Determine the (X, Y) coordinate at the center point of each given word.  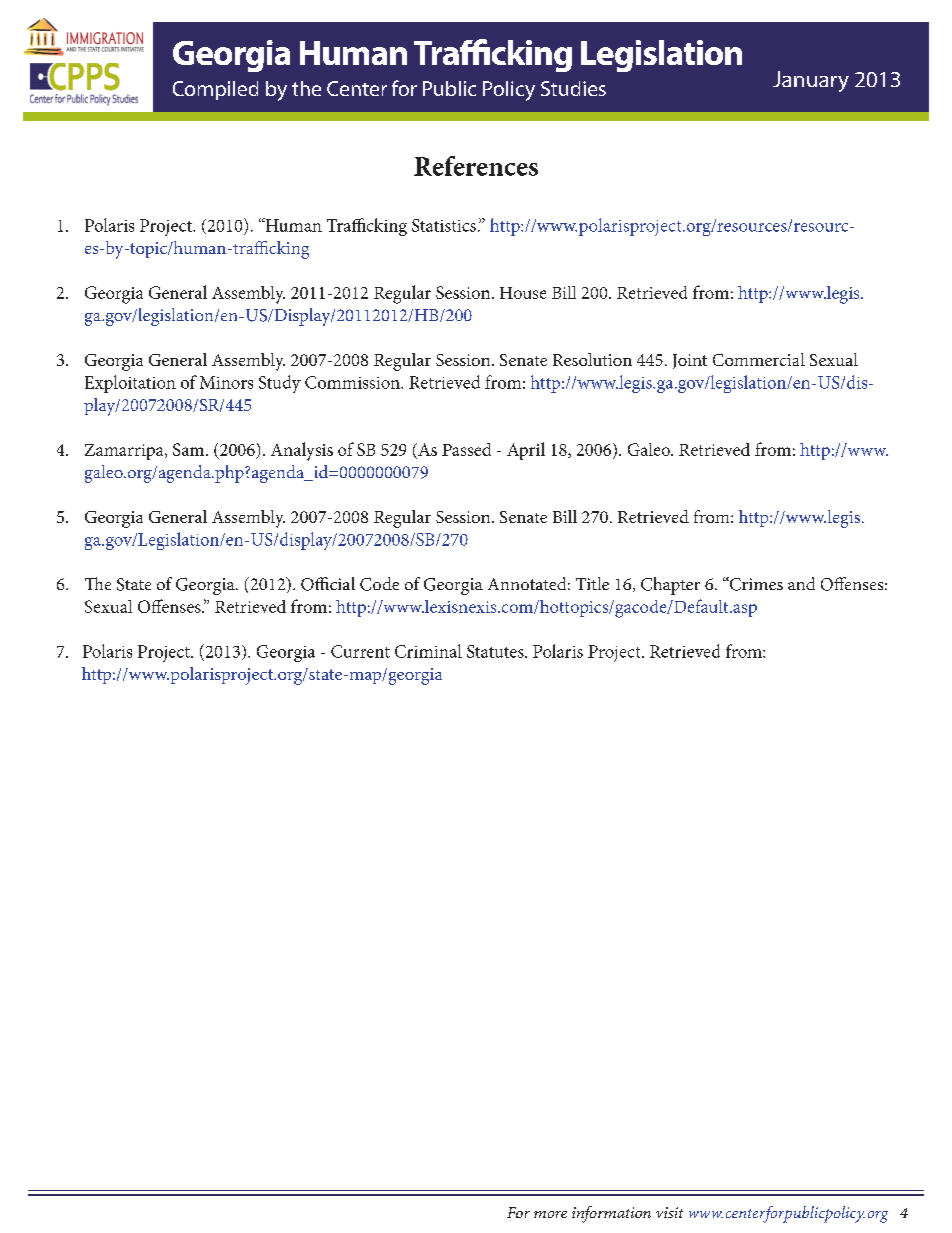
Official (328, 584)
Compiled (215, 90)
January (811, 81)
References (476, 166)
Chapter (670, 586)
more (550, 1214)
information (611, 1214)
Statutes (496, 651)
